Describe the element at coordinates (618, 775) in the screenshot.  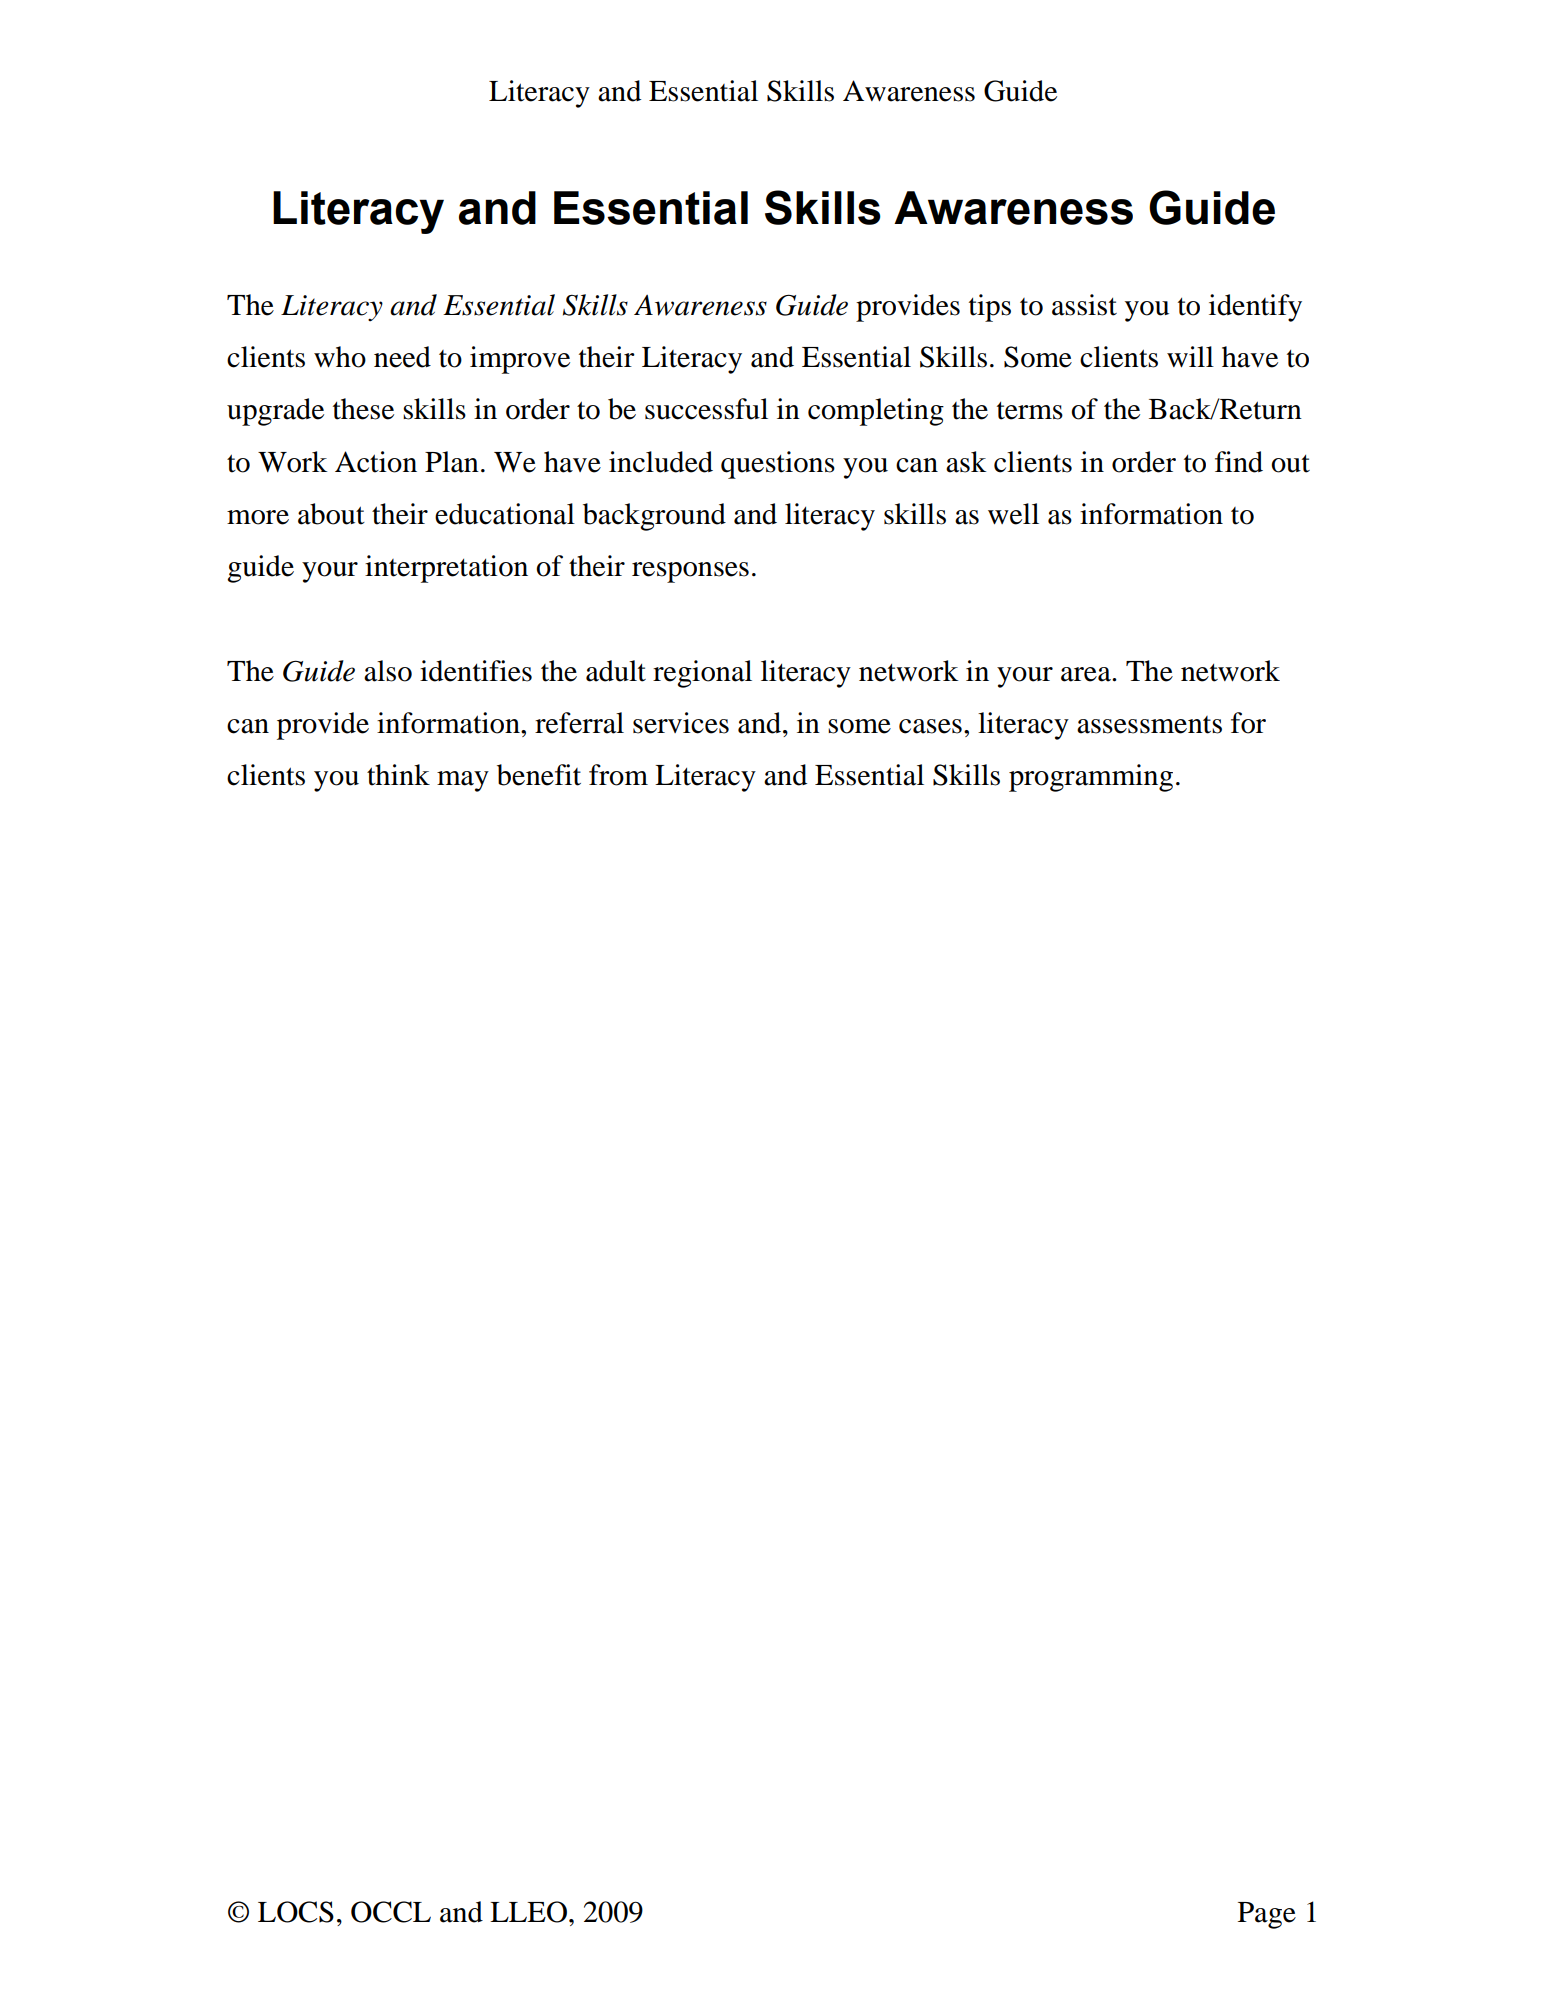
I see `from` at that location.
